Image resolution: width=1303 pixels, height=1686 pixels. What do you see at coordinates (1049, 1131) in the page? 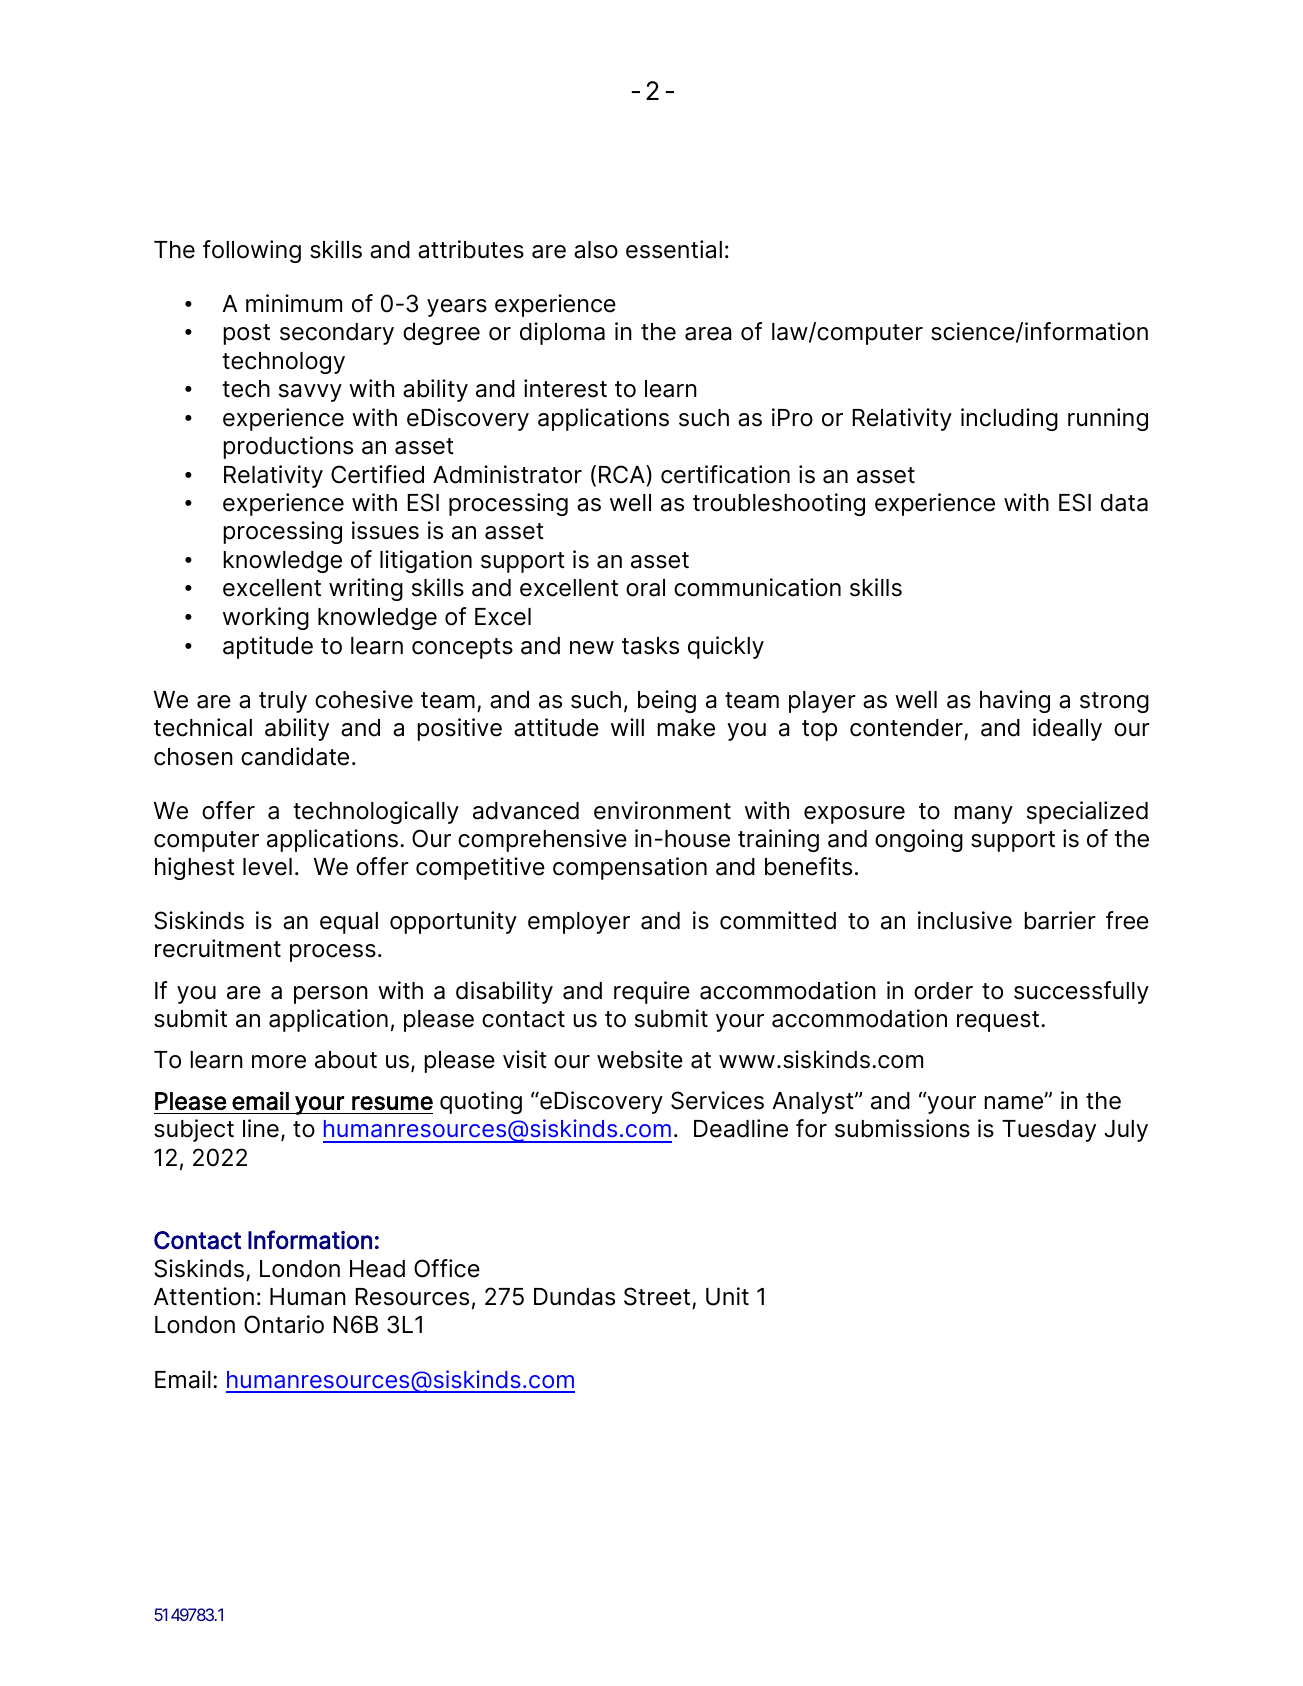
I see `Tuesday` at bounding box center [1049, 1131].
